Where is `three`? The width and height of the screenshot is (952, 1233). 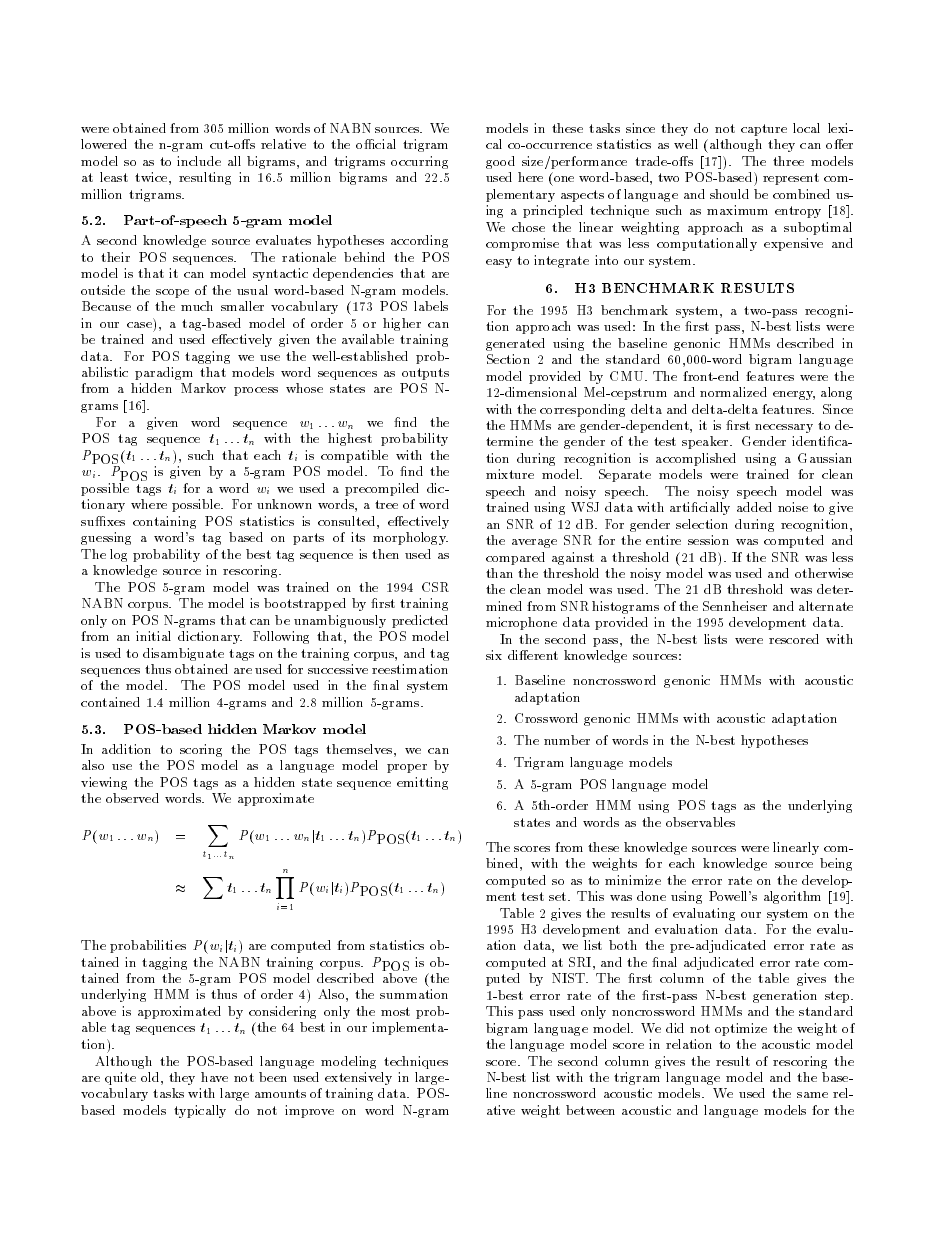 three is located at coordinates (788, 161).
